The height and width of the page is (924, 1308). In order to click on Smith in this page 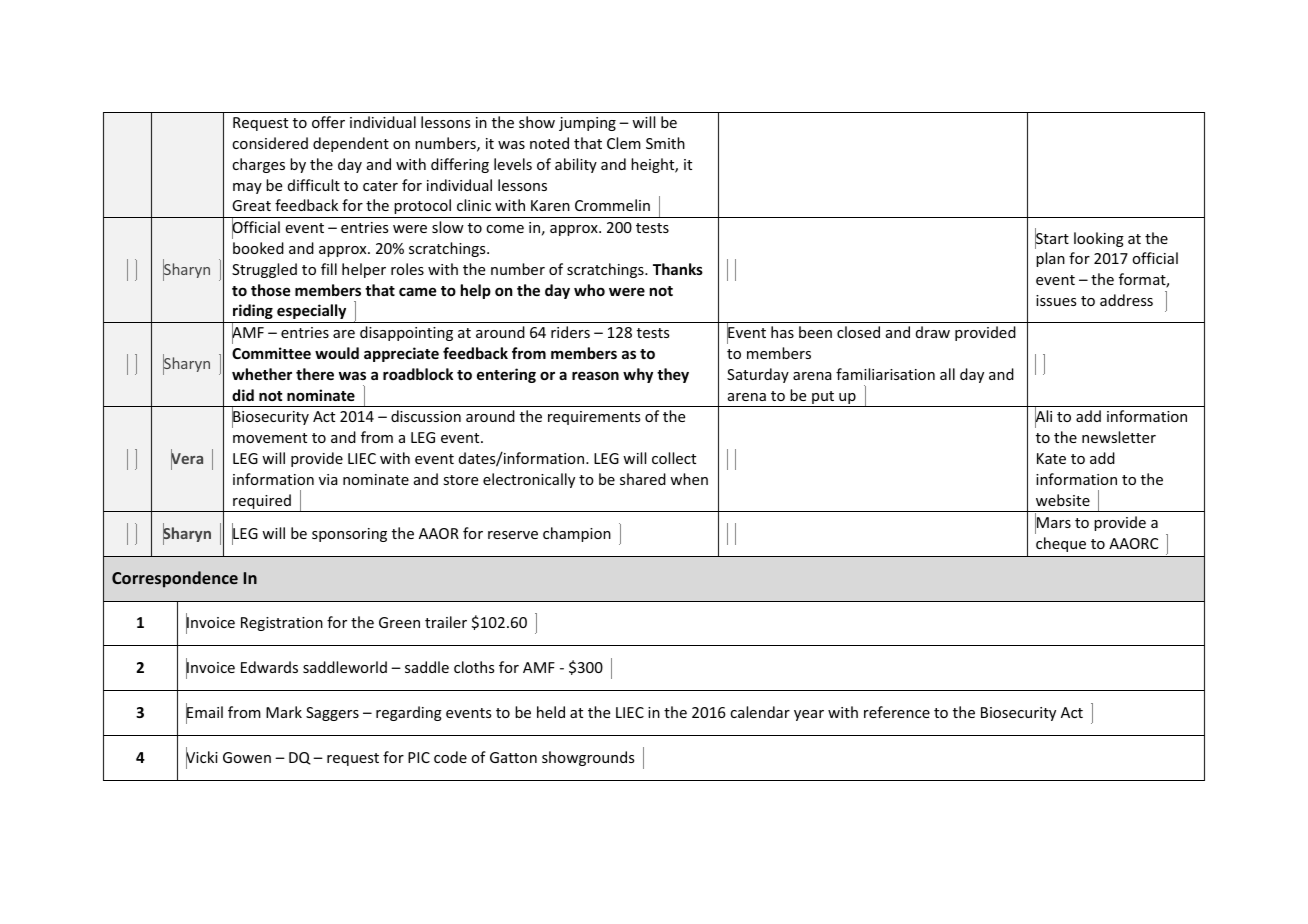, I will do `click(665, 143)`.
